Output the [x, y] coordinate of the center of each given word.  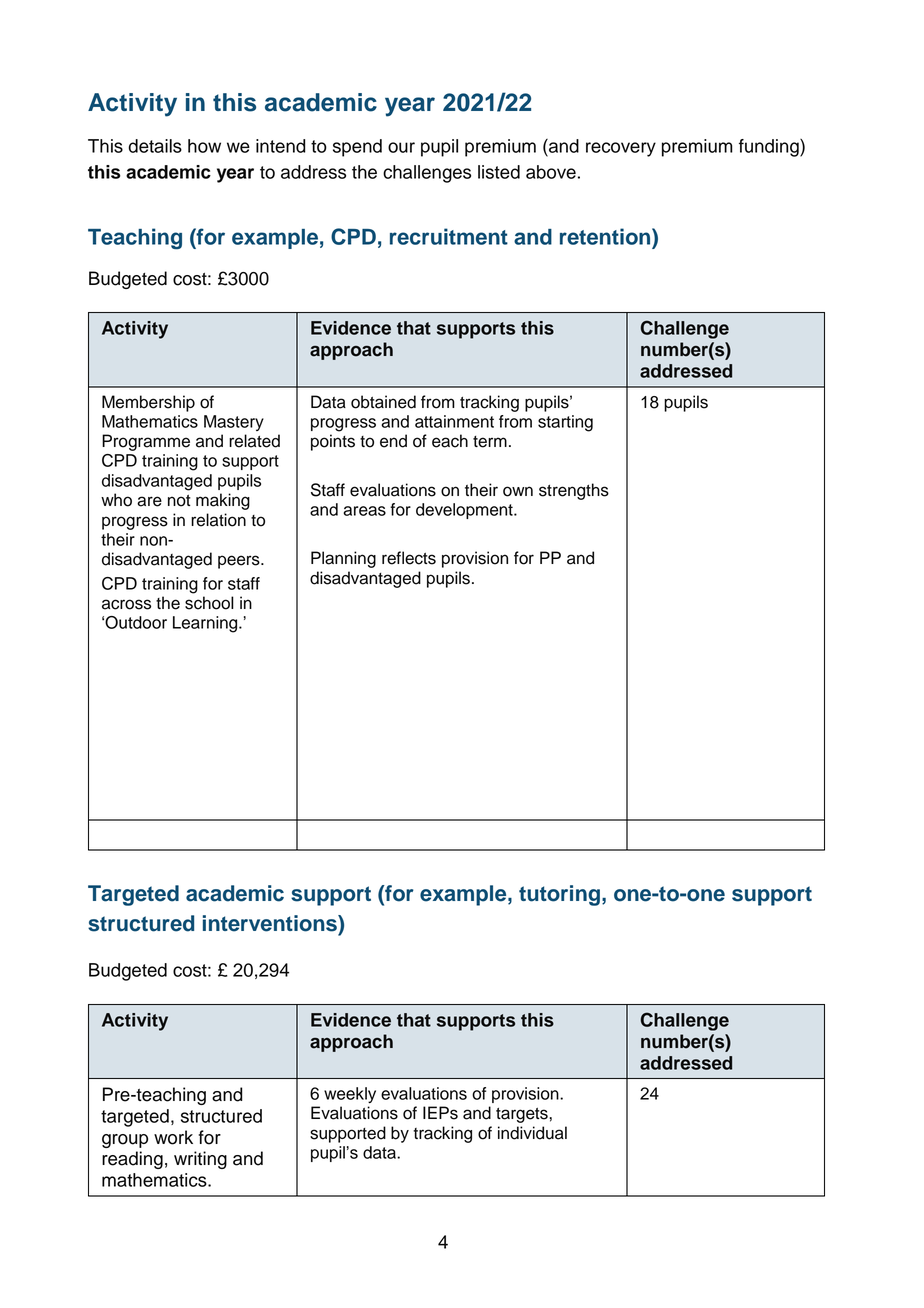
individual [532, 1133]
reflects [409, 558]
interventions [271, 923]
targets [522, 1115]
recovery [621, 149]
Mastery [234, 423]
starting [565, 423]
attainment [454, 421]
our [401, 147]
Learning [206, 624]
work [173, 1137]
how [204, 146]
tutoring [559, 895]
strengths [574, 491]
